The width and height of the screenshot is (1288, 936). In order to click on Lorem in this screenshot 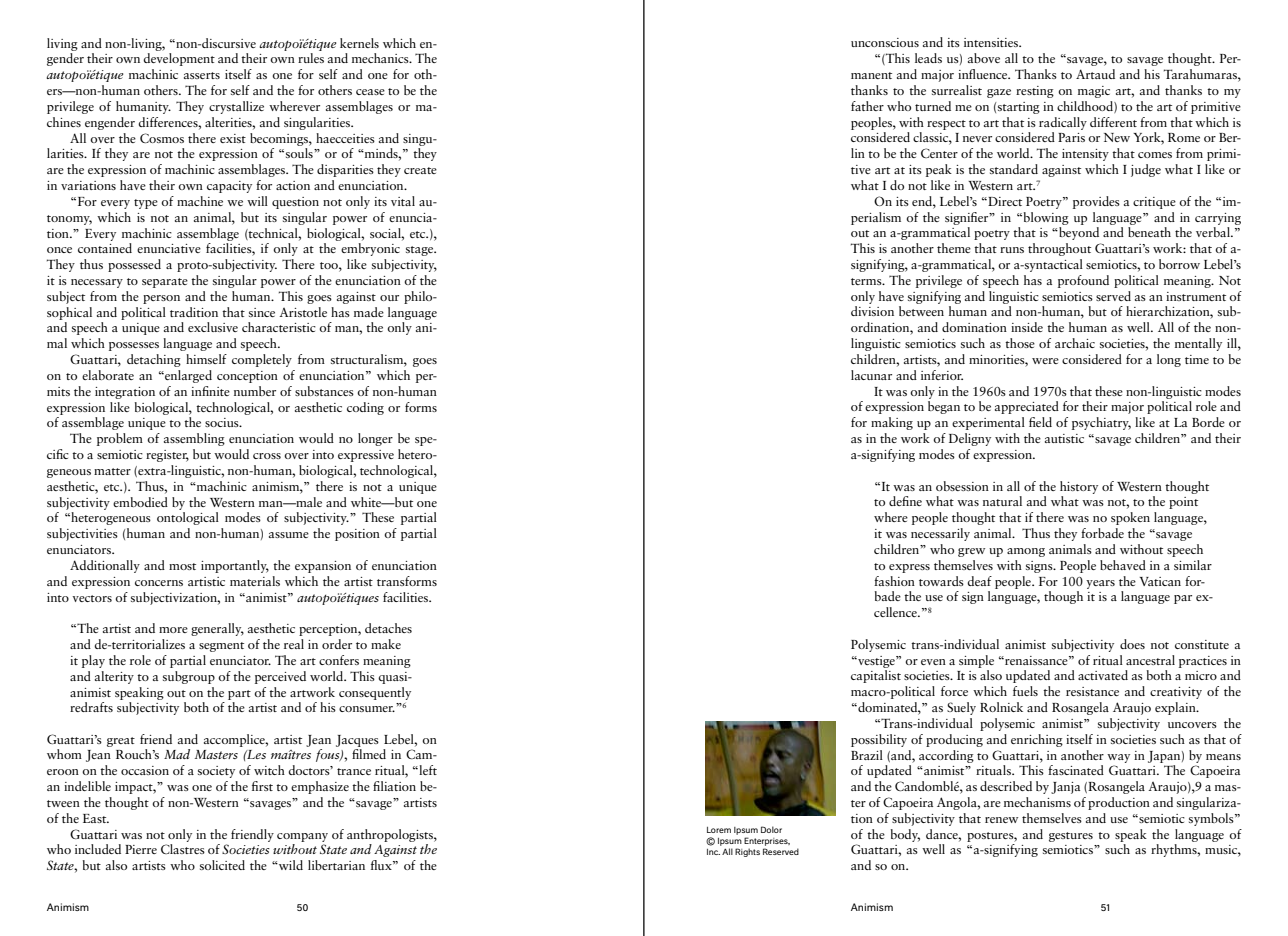, I will do `click(719, 830)`.
